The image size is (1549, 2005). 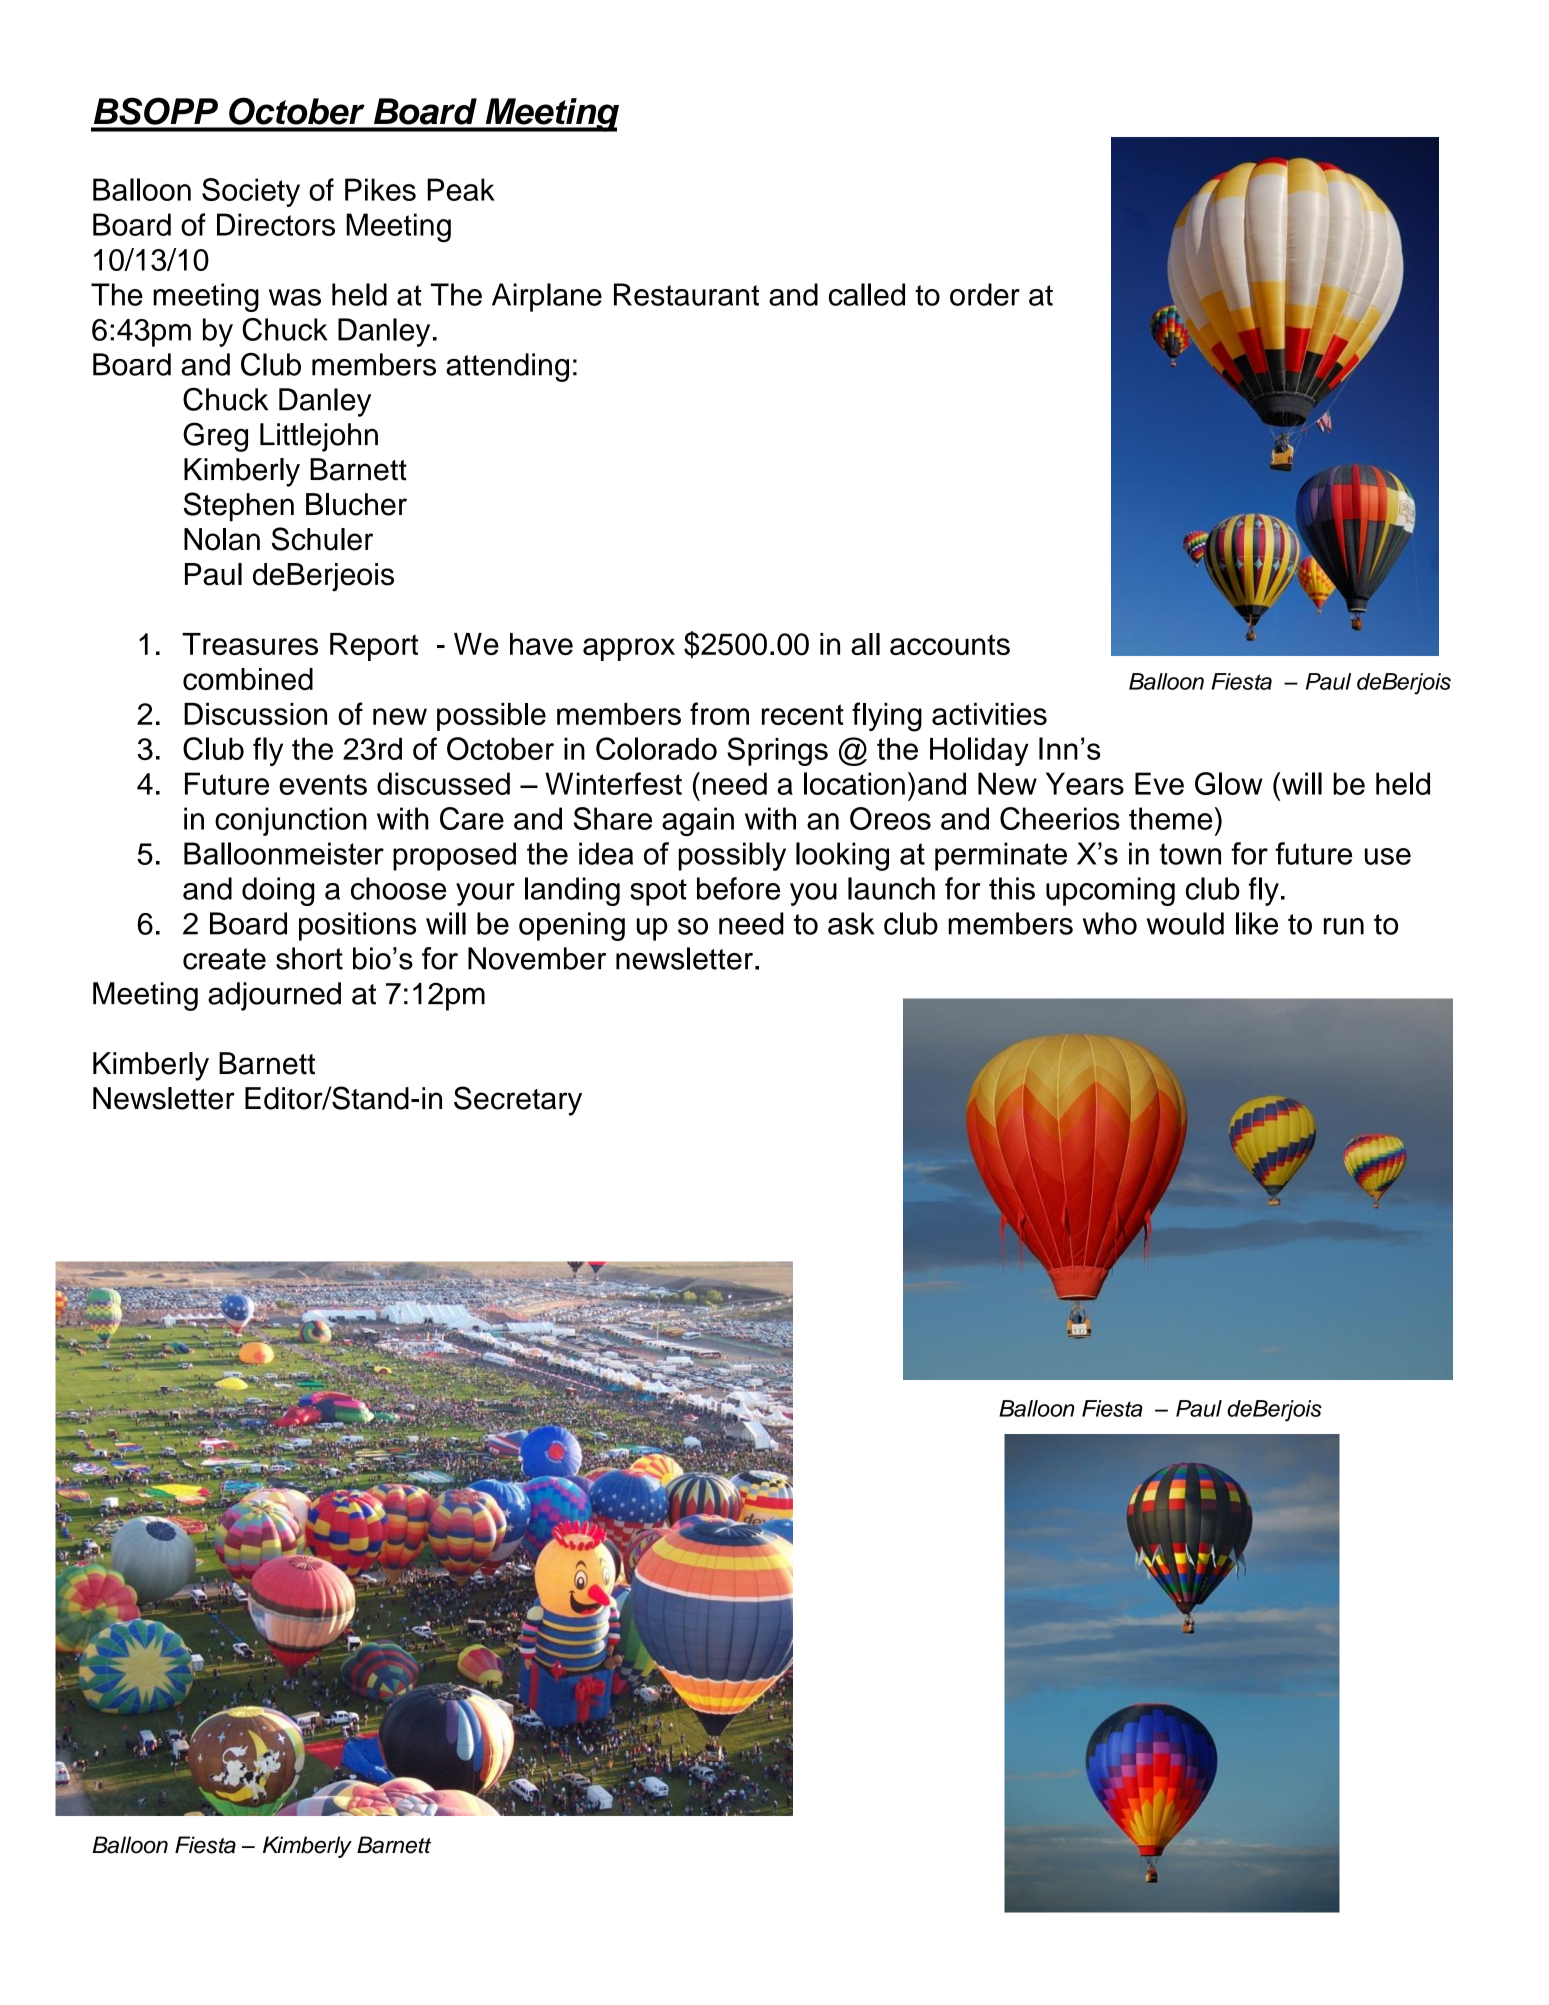 I want to click on Littlejohn, so click(x=319, y=437).
